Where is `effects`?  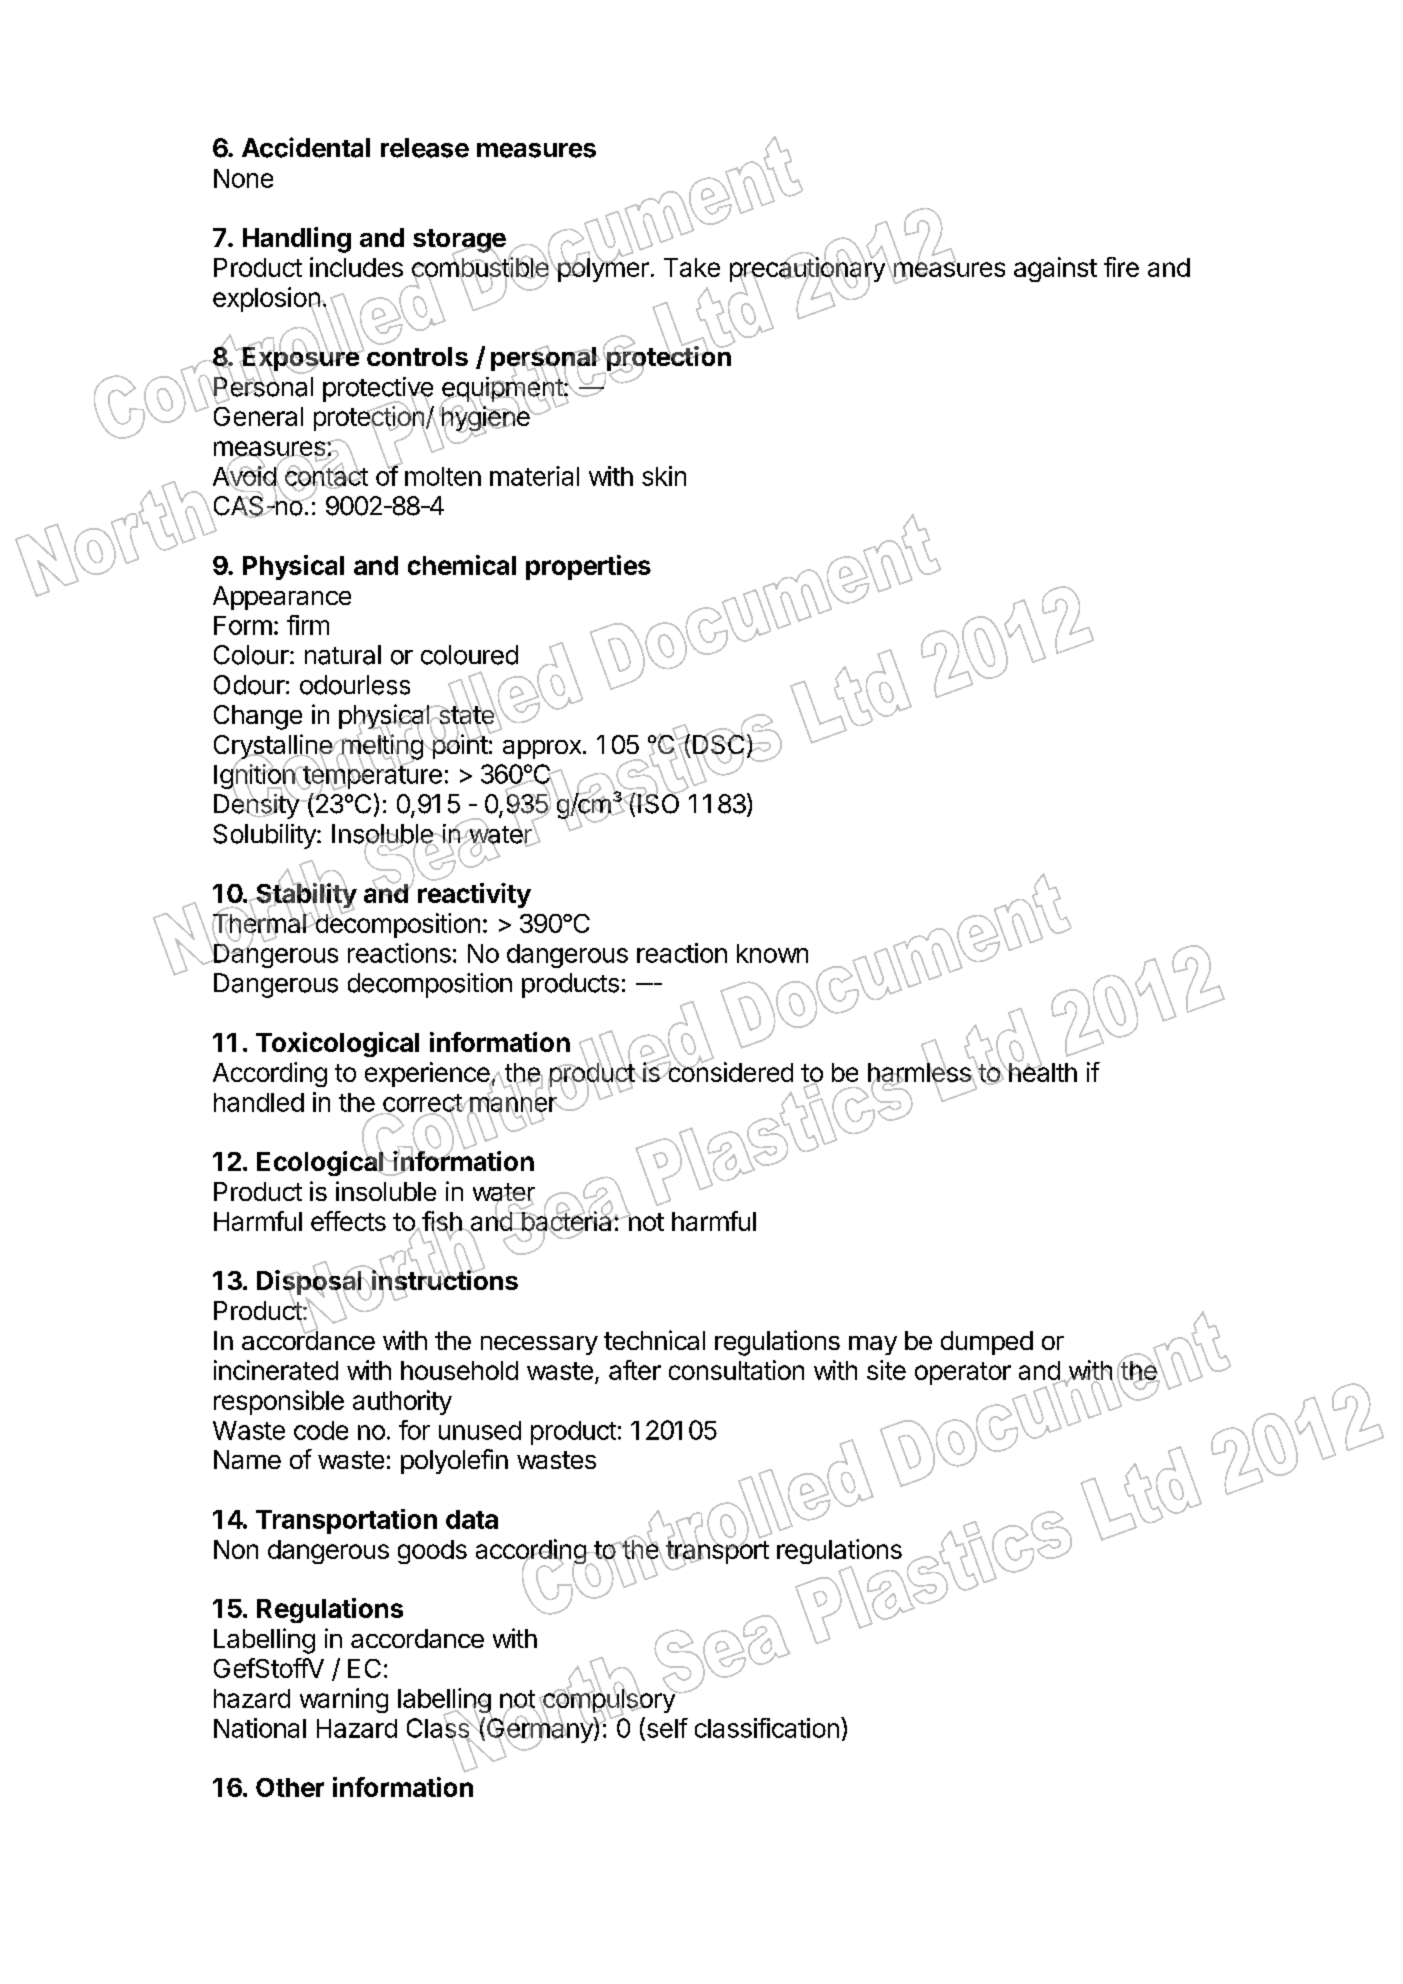
effects is located at coordinates (348, 1221).
